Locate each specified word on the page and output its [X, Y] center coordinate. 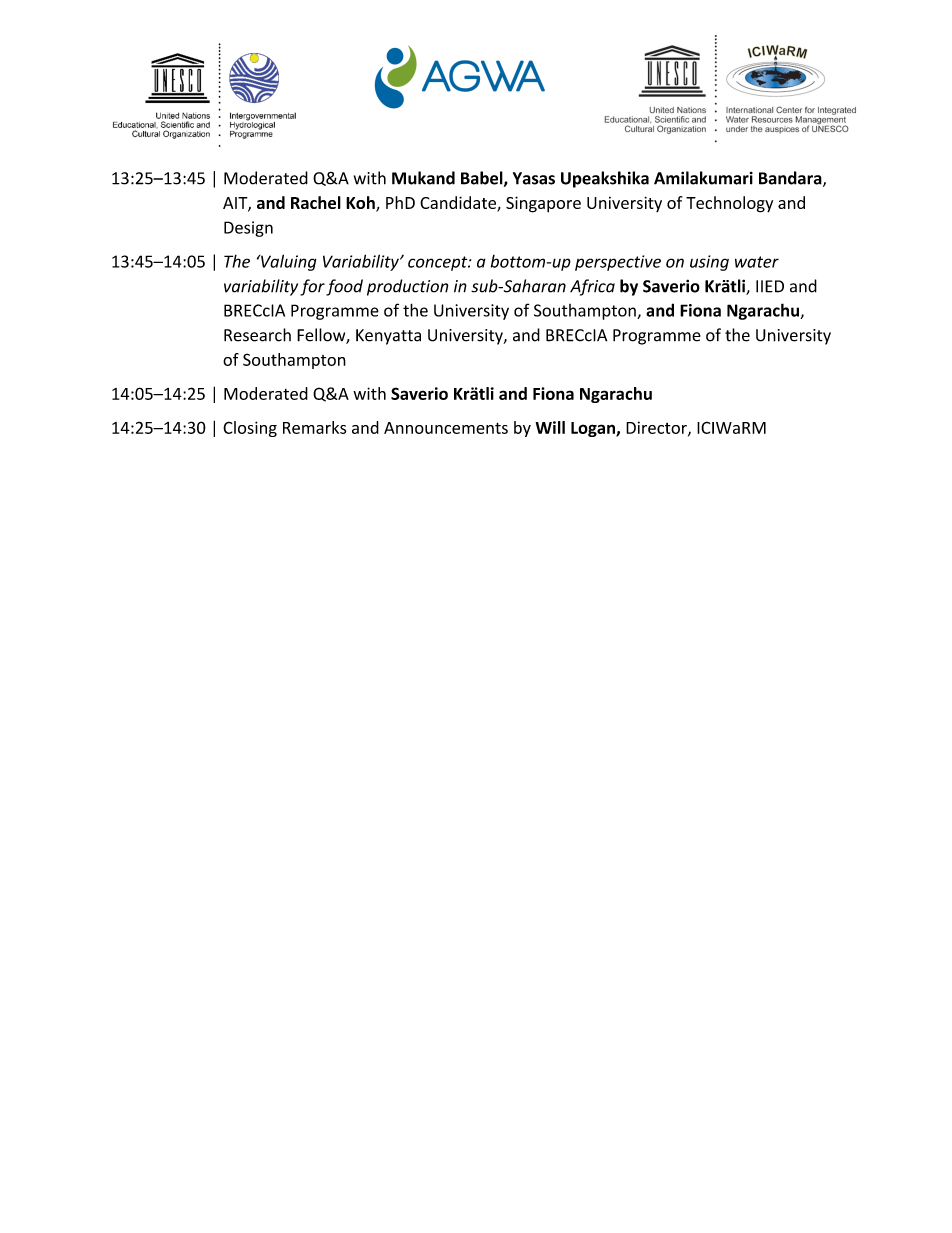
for [312, 287]
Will [550, 427]
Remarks [314, 427]
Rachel [316, 202]
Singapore [543, 204]
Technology [729, 204]
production [408, 287]
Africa [592, 287]
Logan [594, 429]
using [709, 263]
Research [257, 335]
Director [657, 428]
